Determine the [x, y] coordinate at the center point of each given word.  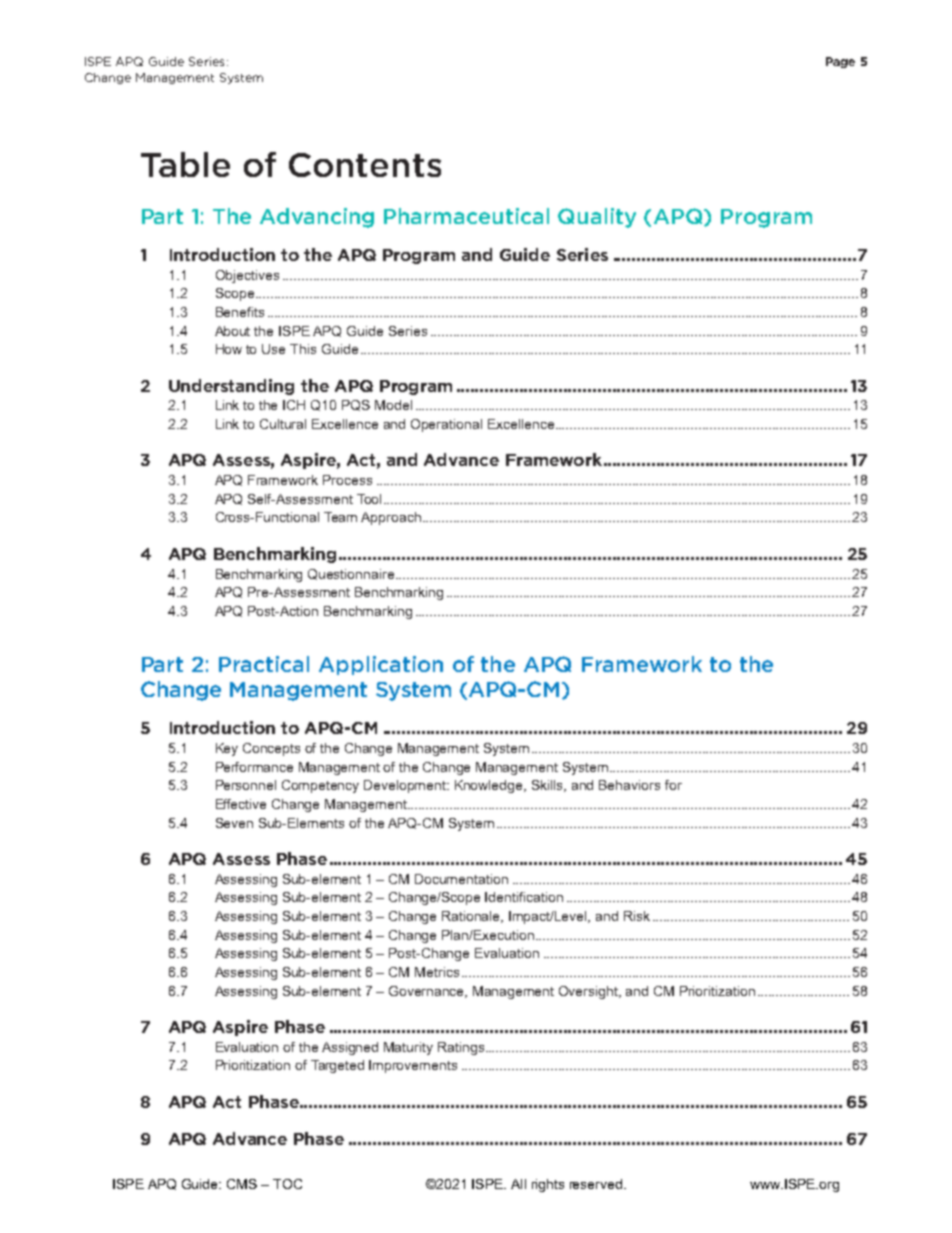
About [232, 331]
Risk [637, 916]
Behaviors [629, 785]
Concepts [271, 749]
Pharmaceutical [466, 216]
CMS [242, 1184]
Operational [446, 425]
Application [381, 665]
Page [840, 62]
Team [340, 517]
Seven [234, 823]
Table [185, 164]
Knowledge [490, 786]
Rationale [472, 917]
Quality [597, 218]
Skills [549, 786]
